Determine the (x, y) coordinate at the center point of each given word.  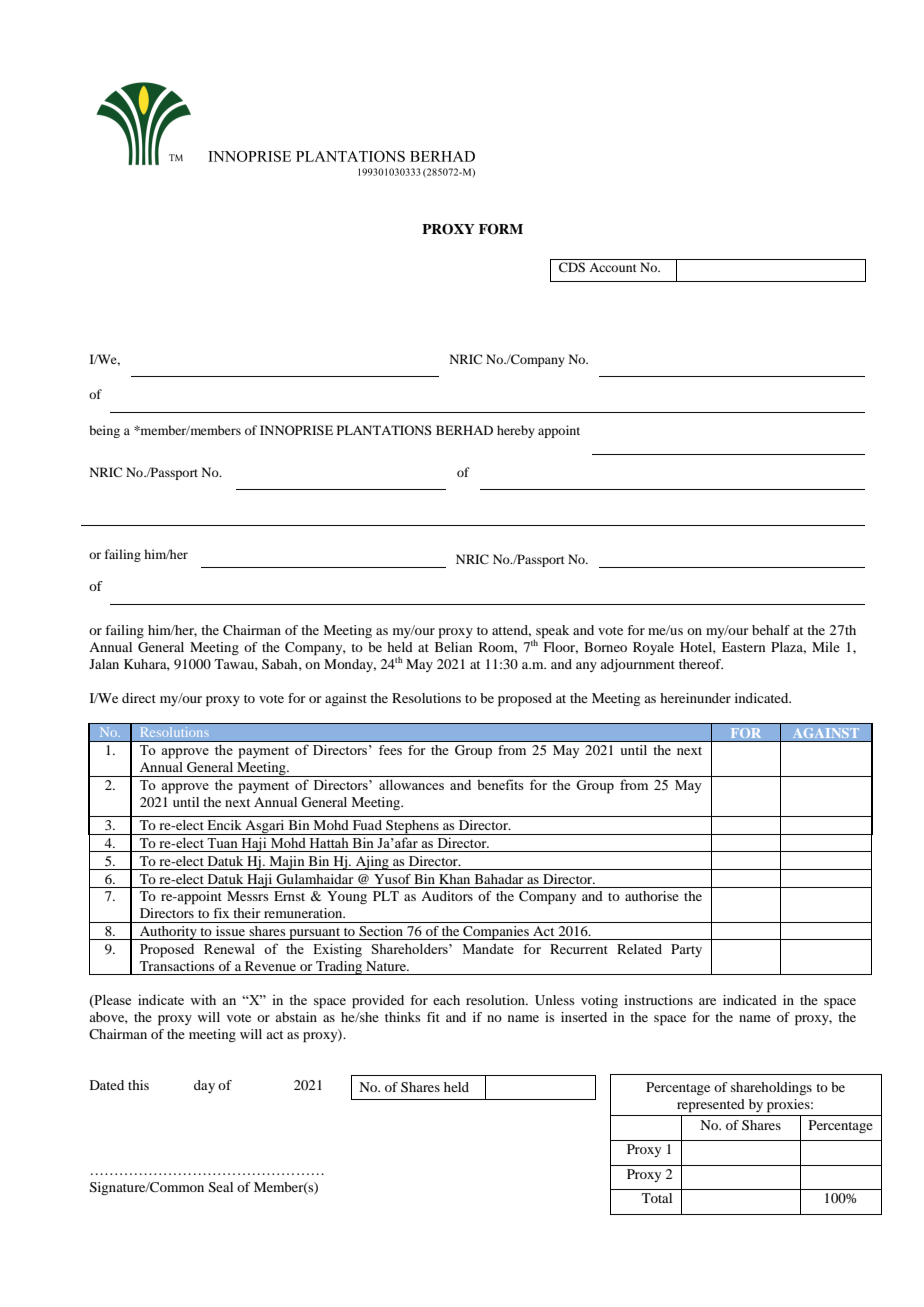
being (104, 431)
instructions (658, 1000)
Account (613, 267)
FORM (501, 229)
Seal (221, 1187)
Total (657, 1198)
